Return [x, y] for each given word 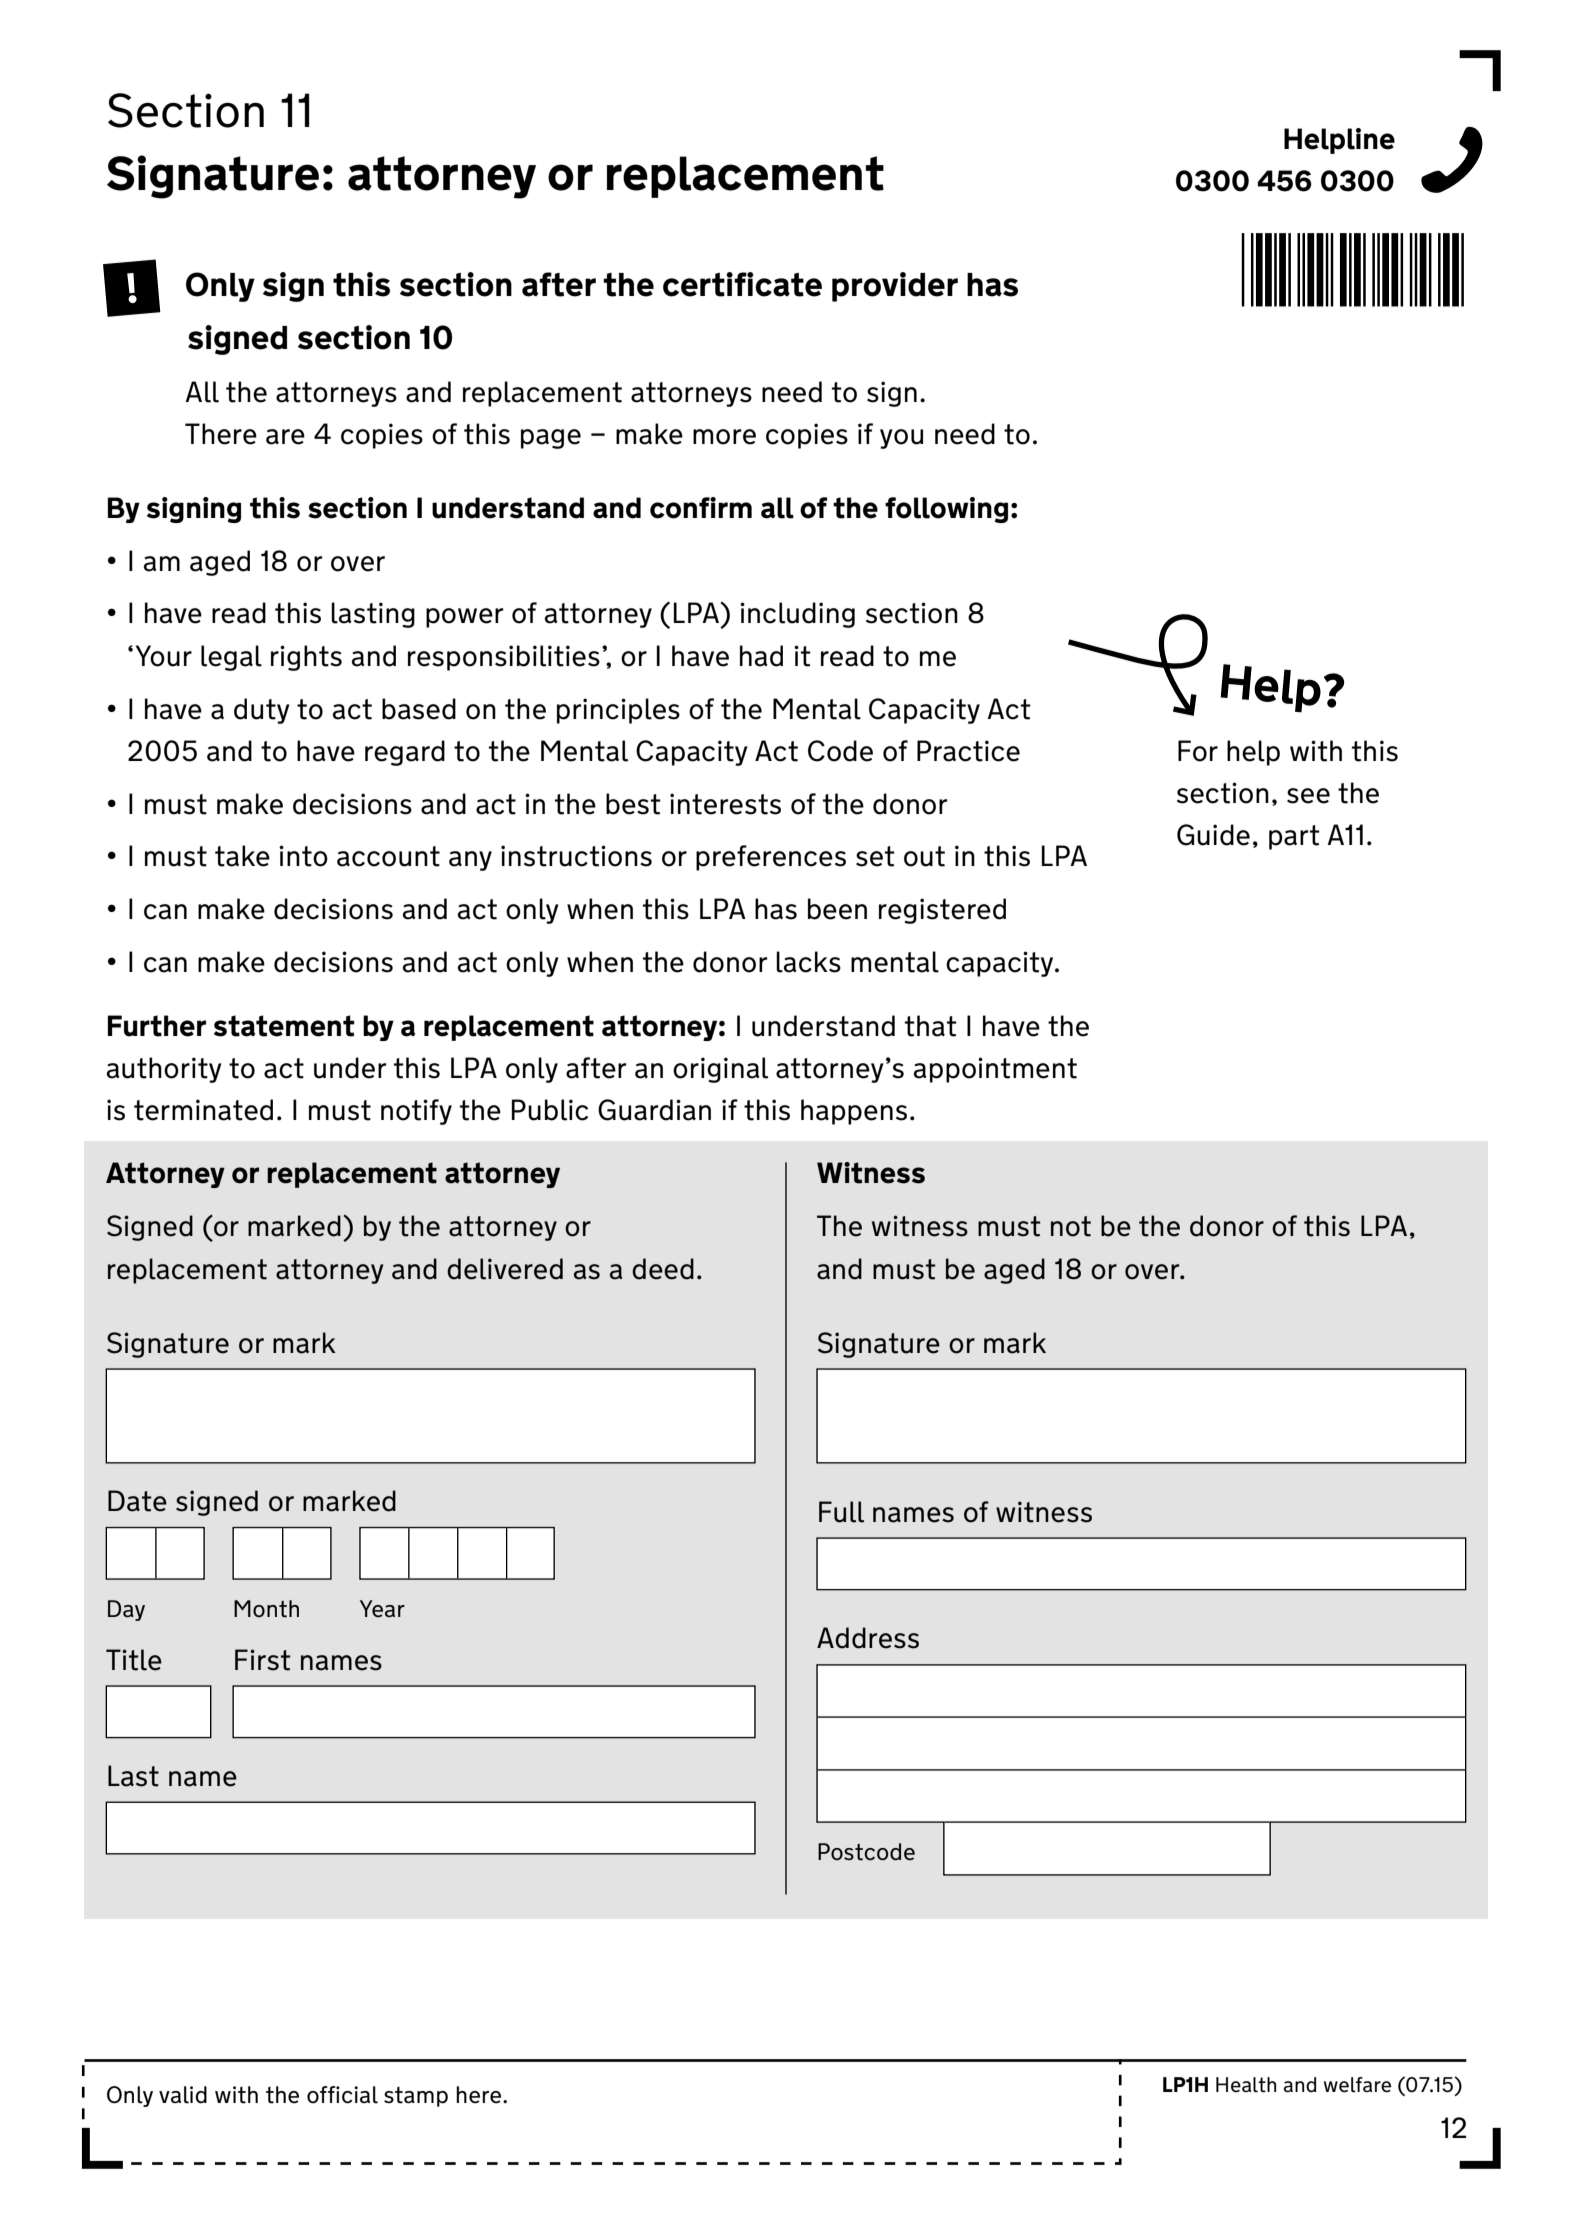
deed [663, 1269]
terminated [203, 1110]
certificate [742, 284]
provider [895, 287]
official [342, 2095]
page [551, 439]
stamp [416, 2097]
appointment [995, 1070]
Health [1246, 2085]
